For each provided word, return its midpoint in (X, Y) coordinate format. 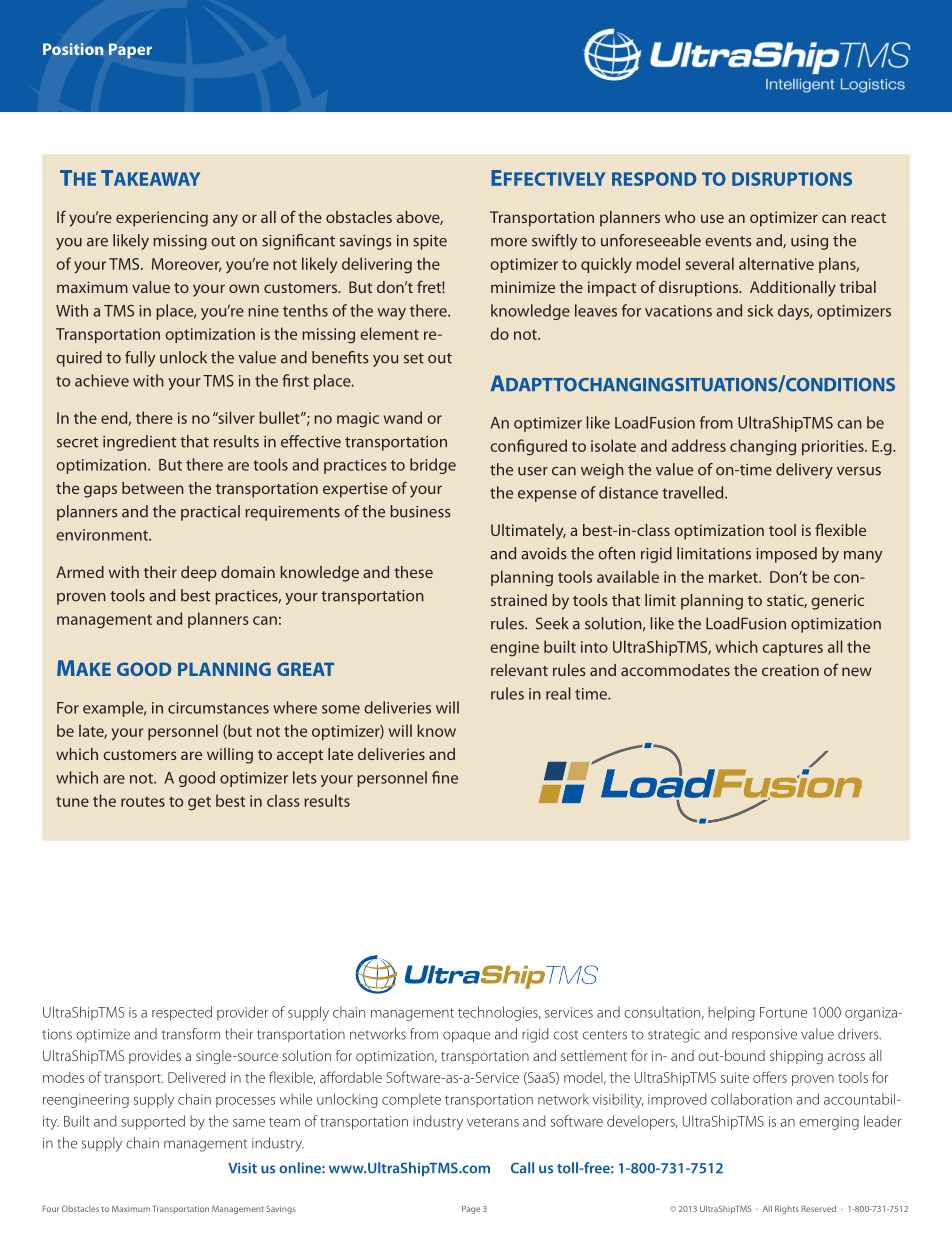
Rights (787, 1209)
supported (153, 1122)
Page (471, 1210)
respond (654, 179)
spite (430, 242)
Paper (130, 51)
